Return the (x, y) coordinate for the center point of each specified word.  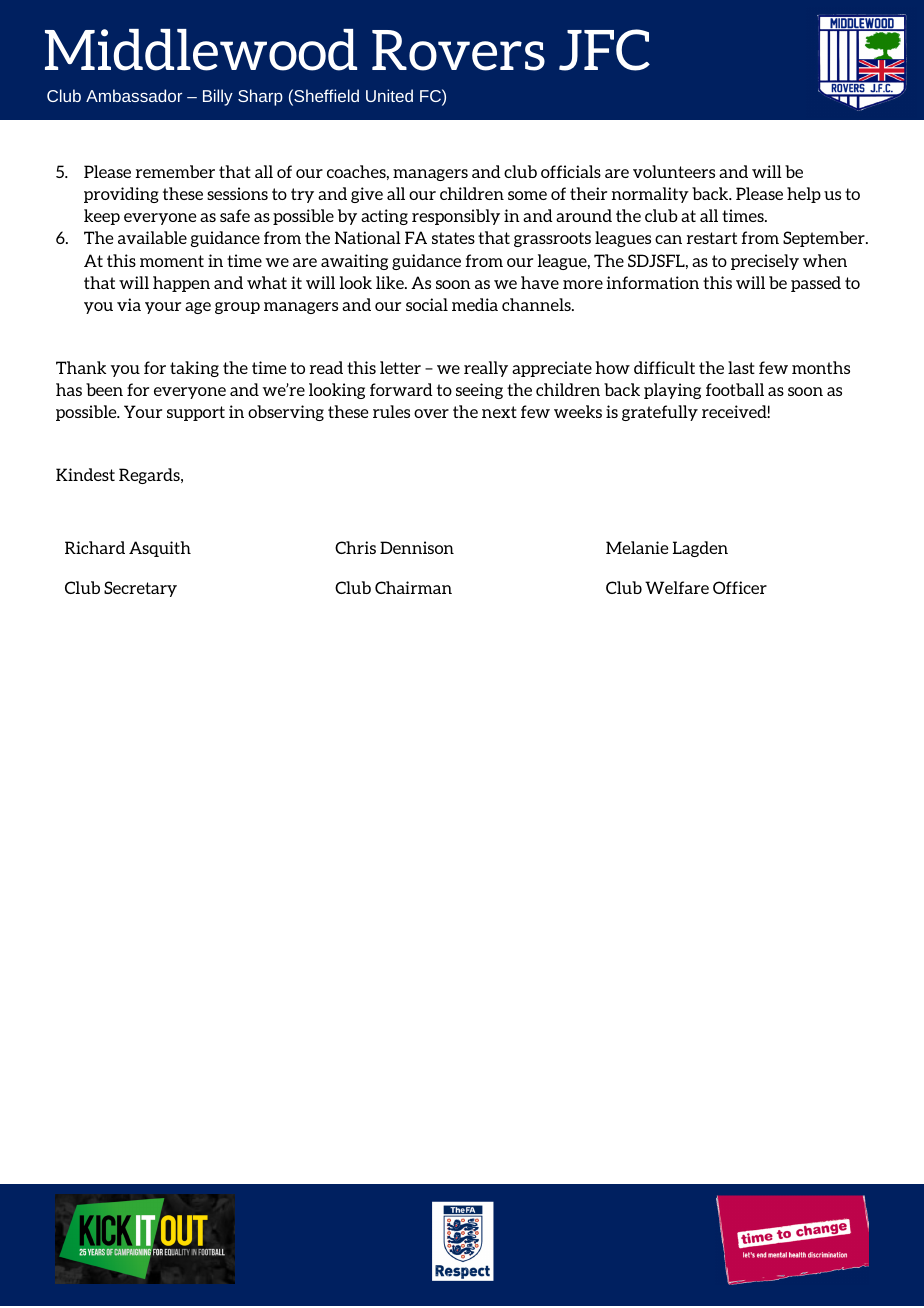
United (389, 95)
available (152, 237)
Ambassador (134, 95)
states (453, 238)
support (196, 413)
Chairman (413, 587)
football (735, 389)
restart (712, 238)
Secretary (140, 589)
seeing (479, 391)
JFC (604, 50)
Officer (740, 587)
